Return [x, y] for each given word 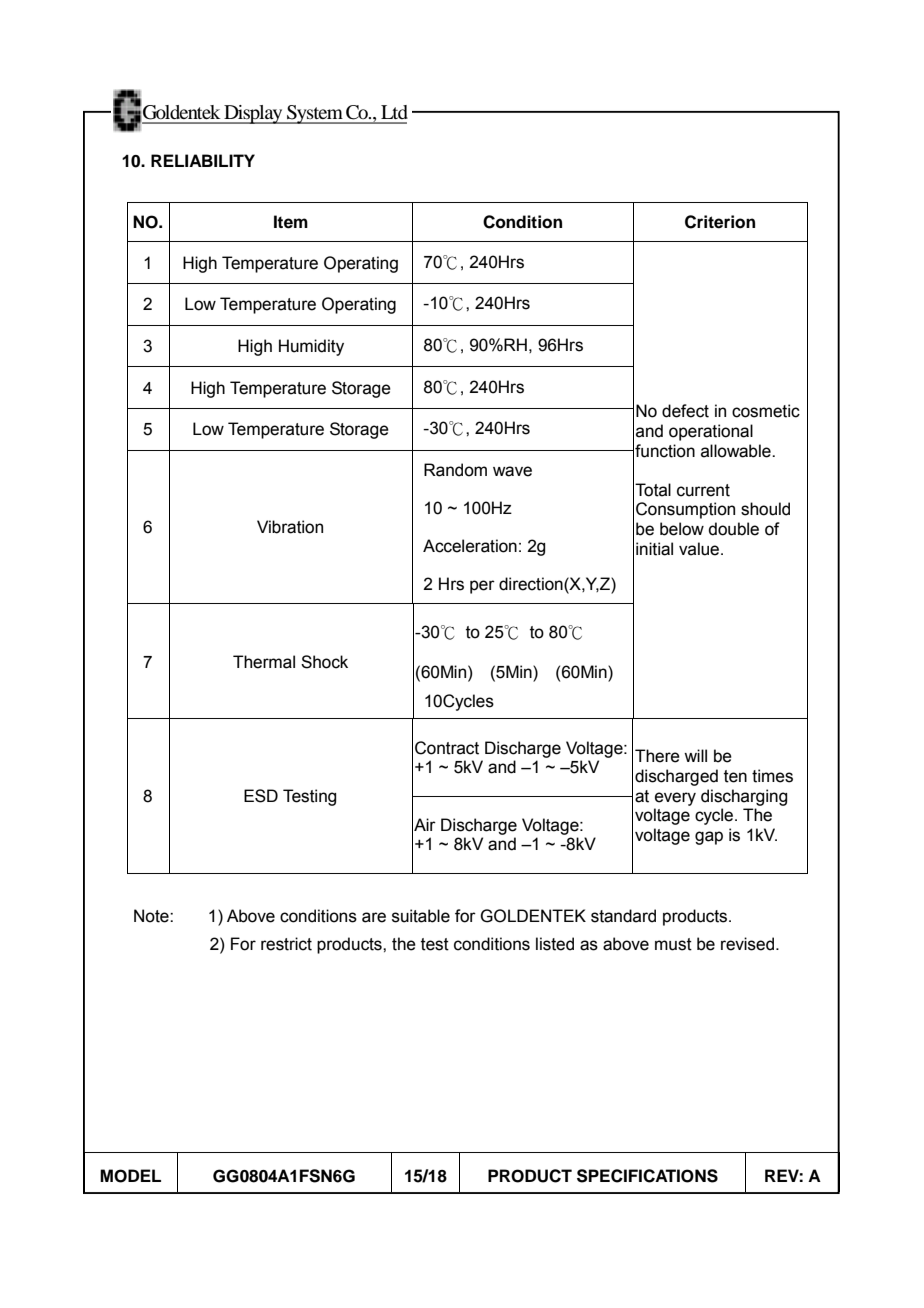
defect [685, 411]
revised [747, 944]
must [673, 944]
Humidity [311, 347]
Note [152, 916]
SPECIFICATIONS [647, 1176]
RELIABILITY [203, 160]
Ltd [394, 112]
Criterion [720, 222]
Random [455, 470]
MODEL [130, 1176]
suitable [421, 916]
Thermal [264, 662]
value [700, 549]
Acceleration [470, 546]
